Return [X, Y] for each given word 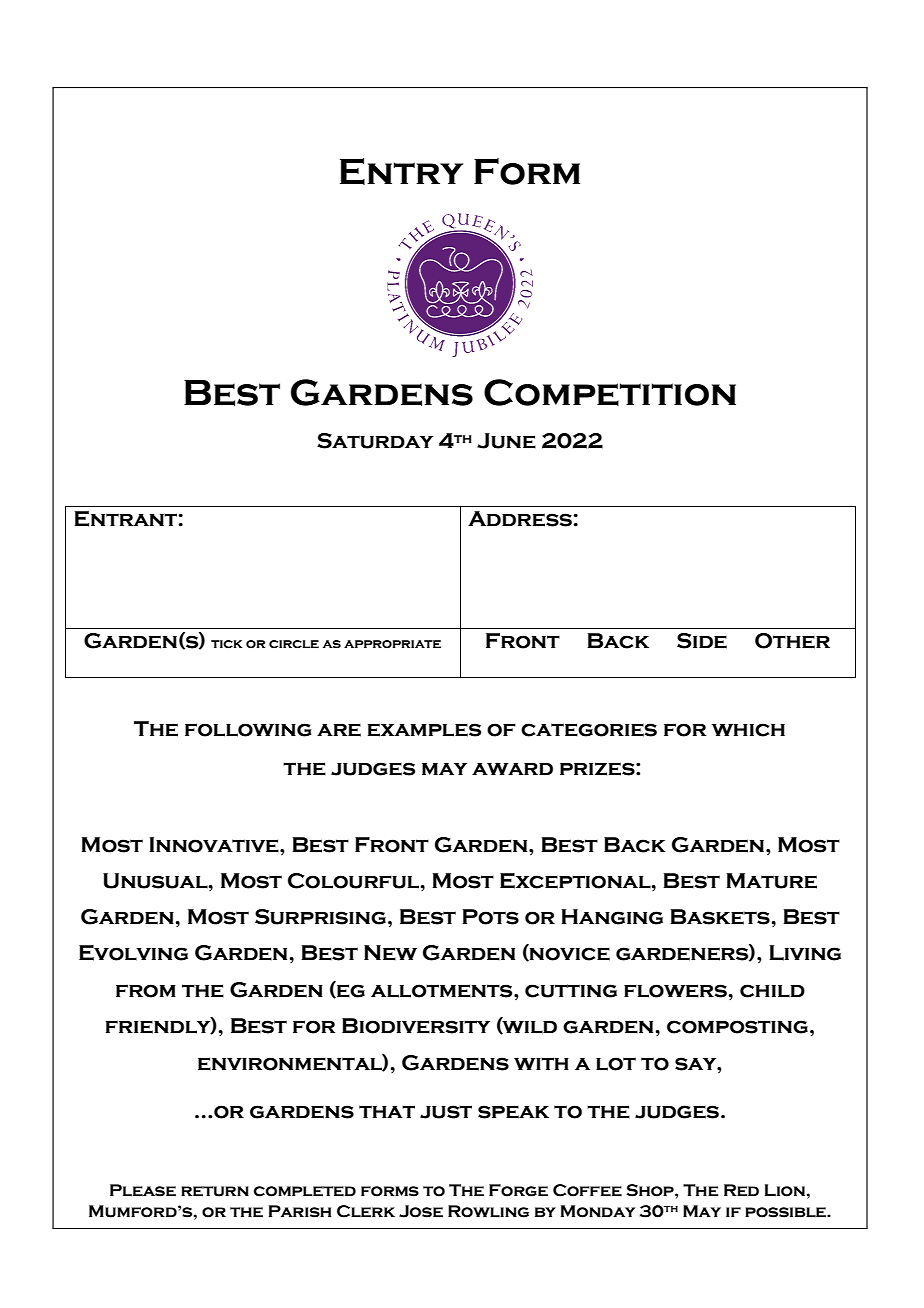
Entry [401, 171]
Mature [771, 881]
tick [227, 644]
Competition [610, 392]
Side [702, 641]
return [215, 1191]
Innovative [215, 845]
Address [520, 519]
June [506, 441]
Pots [490, 917]
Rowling [488, 1211]
